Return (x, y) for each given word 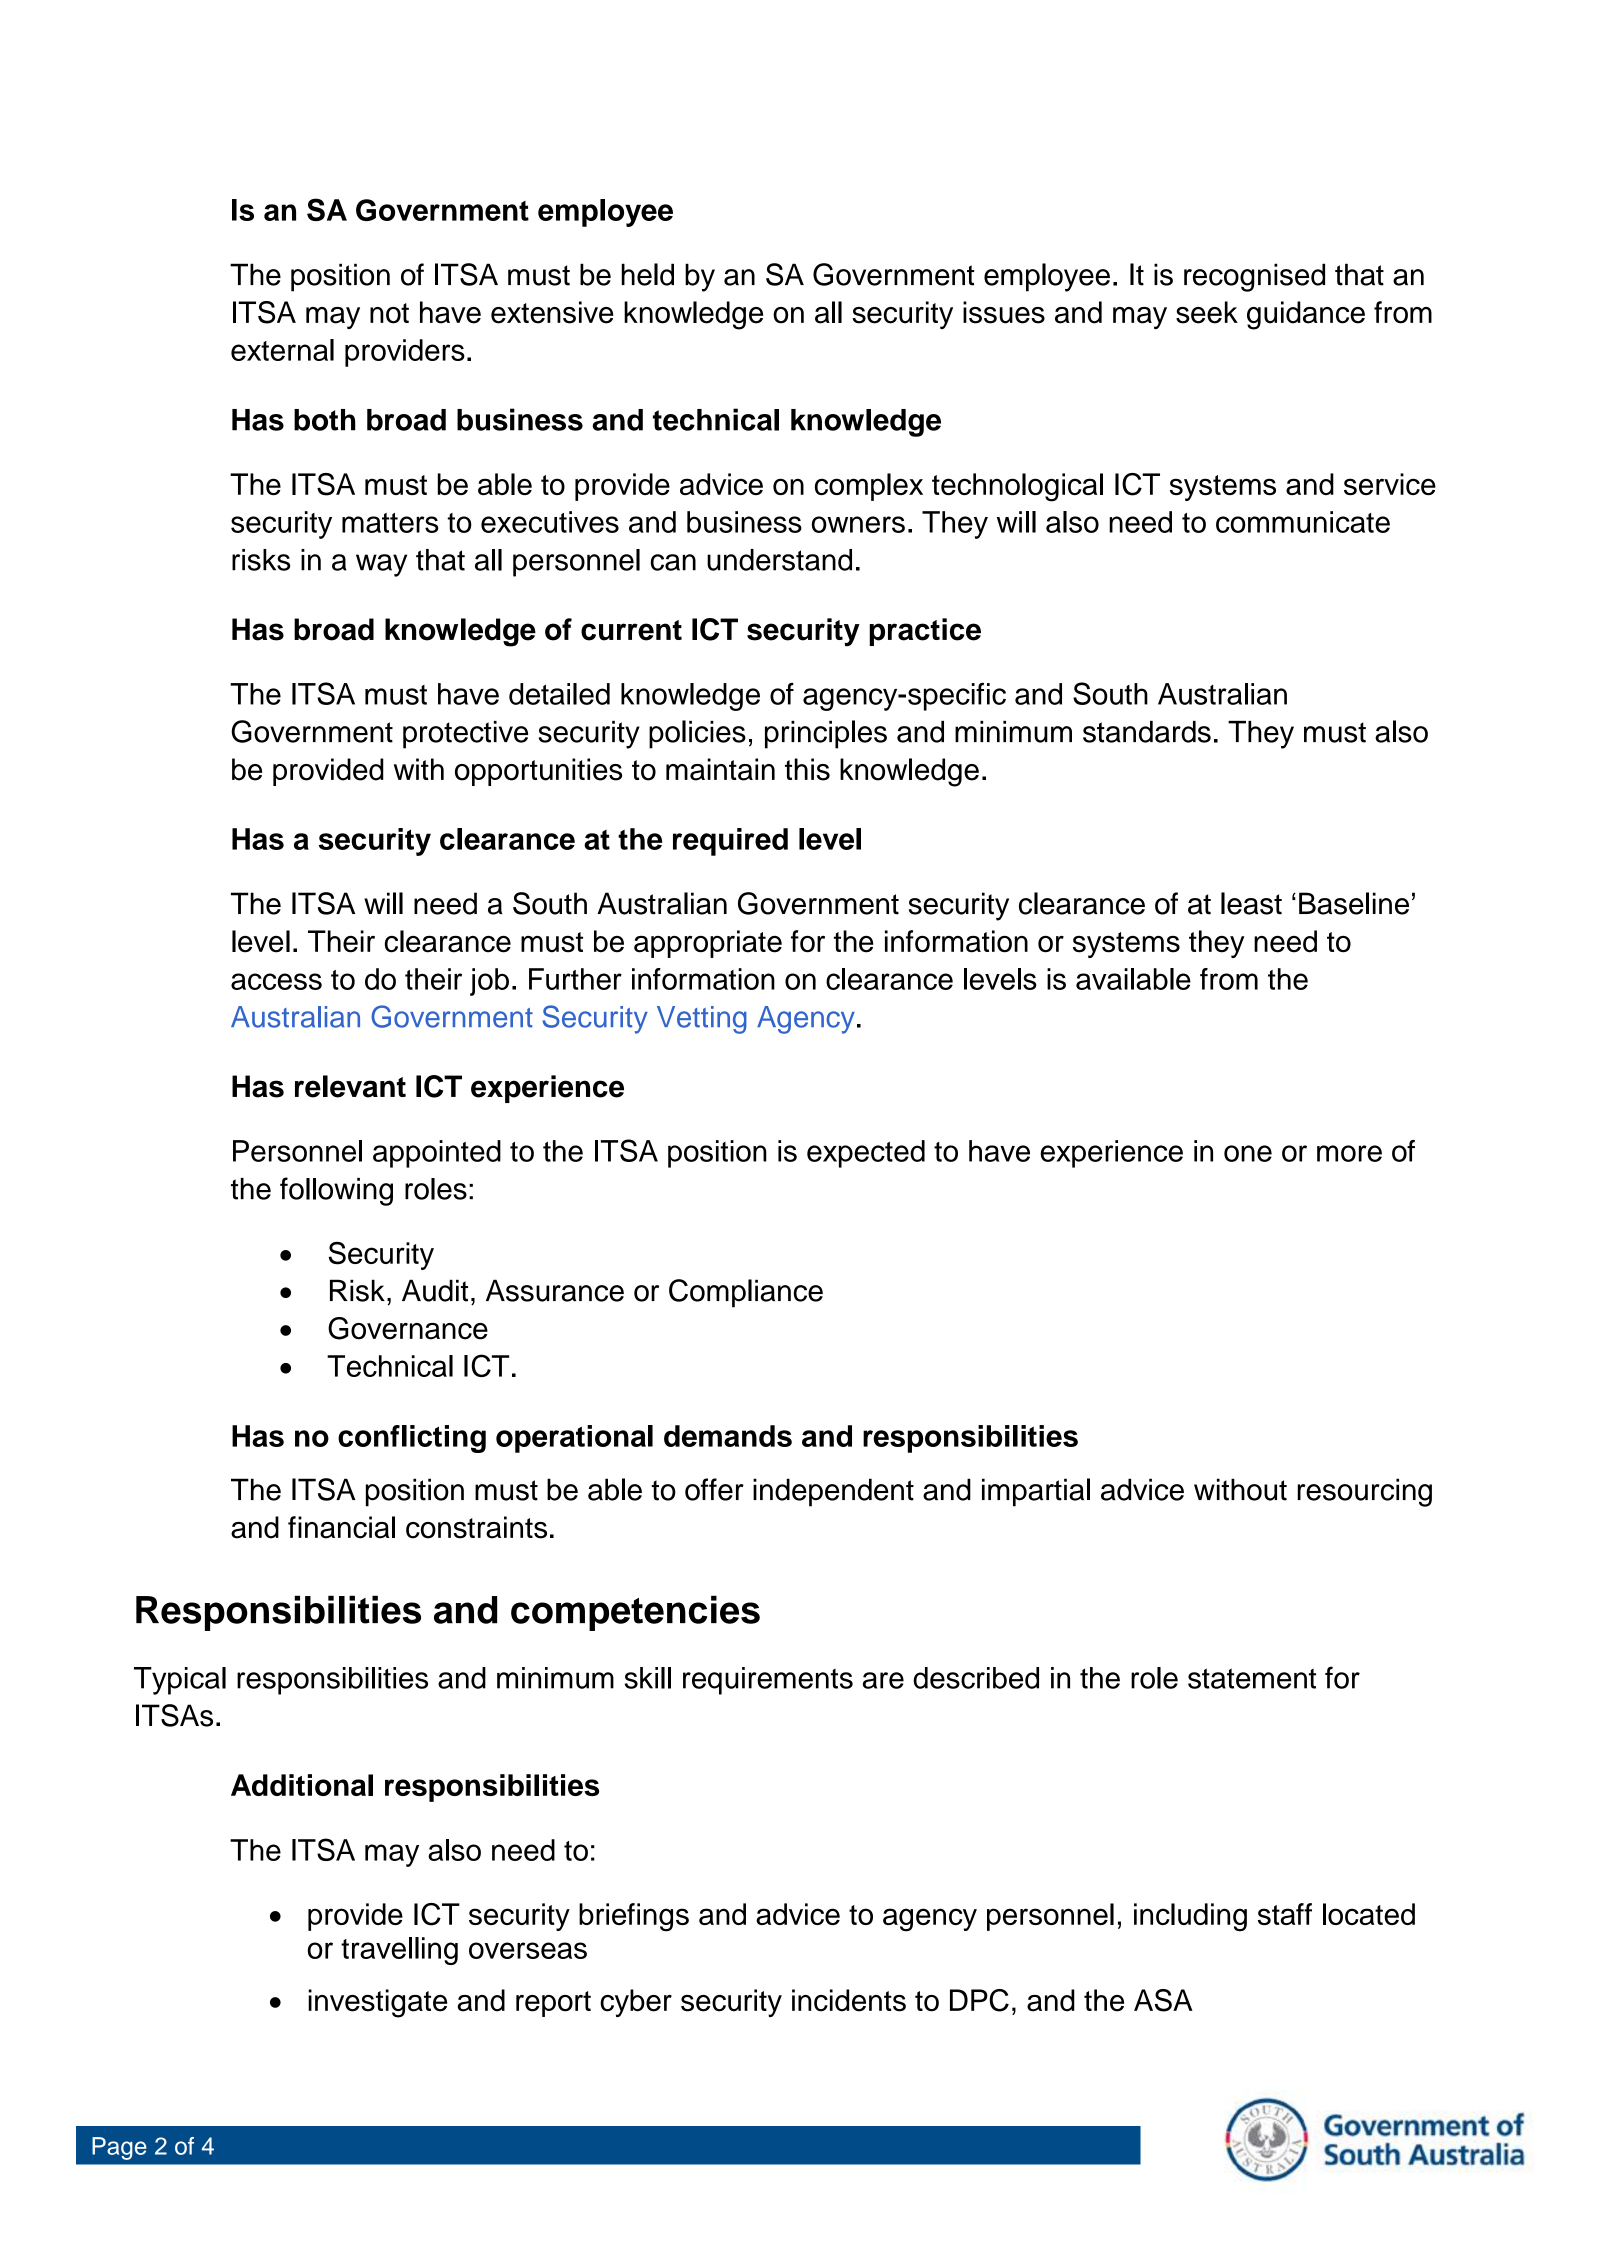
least (1251, 903)
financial (341, 1527)
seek (1207, 312)
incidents (849, 2000)
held (647, 274)
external (282, 350)
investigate (377, 2003)
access (276, 981)
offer (714, 1489)
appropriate (708, 944)
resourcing (1364, 1492)
